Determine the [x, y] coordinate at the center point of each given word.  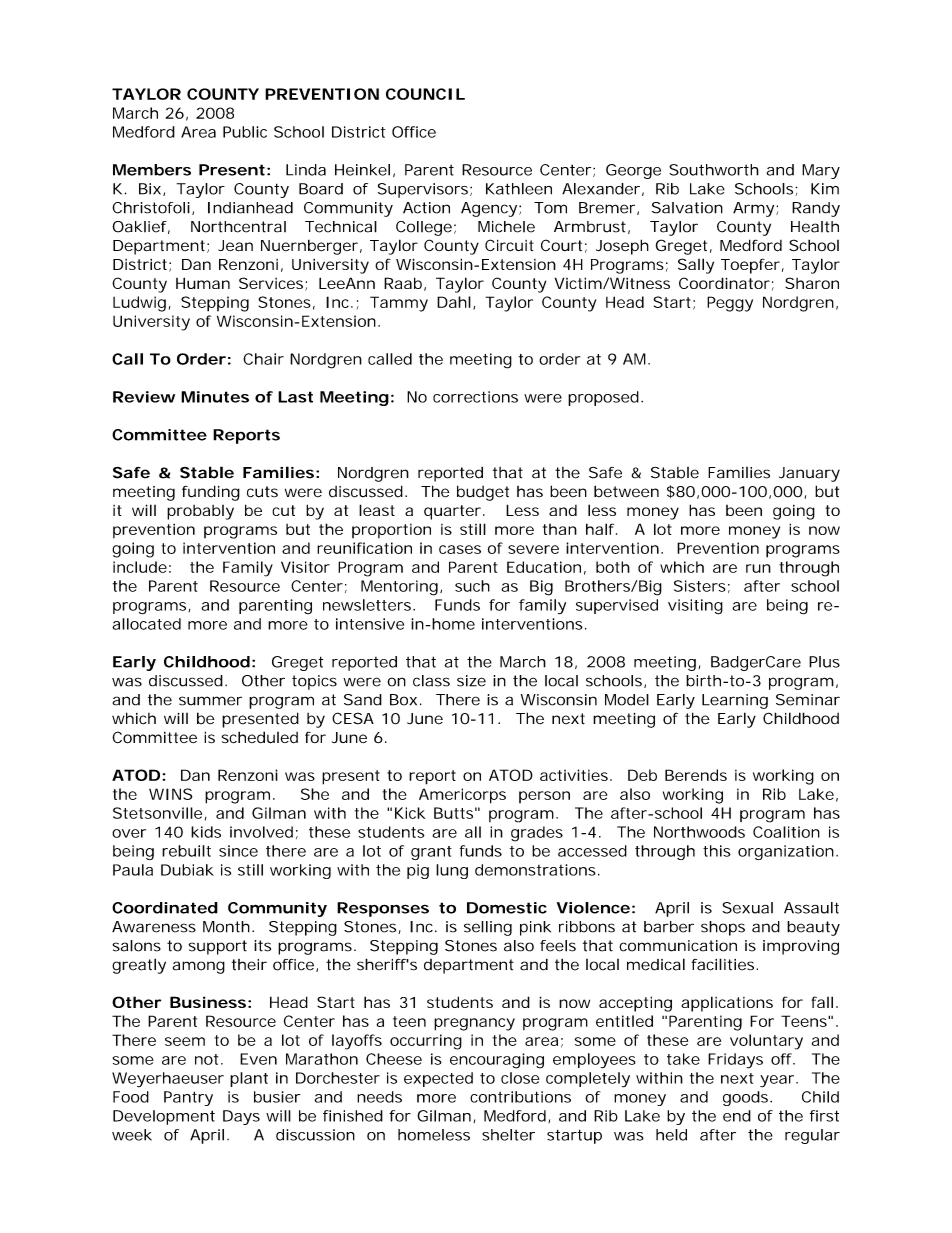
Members [152, 170]
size [471, 681]
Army [755, 209]
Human [203, 283]
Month [228, 927]
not [209, 1059]
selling [488, 928]
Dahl [454, 302]
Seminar [808, 700]
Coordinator [726, 284]
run [758, 568]
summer [210, 701]
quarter [454, 512]
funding [211, 493]
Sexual [747, 908]
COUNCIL [425, 94]
